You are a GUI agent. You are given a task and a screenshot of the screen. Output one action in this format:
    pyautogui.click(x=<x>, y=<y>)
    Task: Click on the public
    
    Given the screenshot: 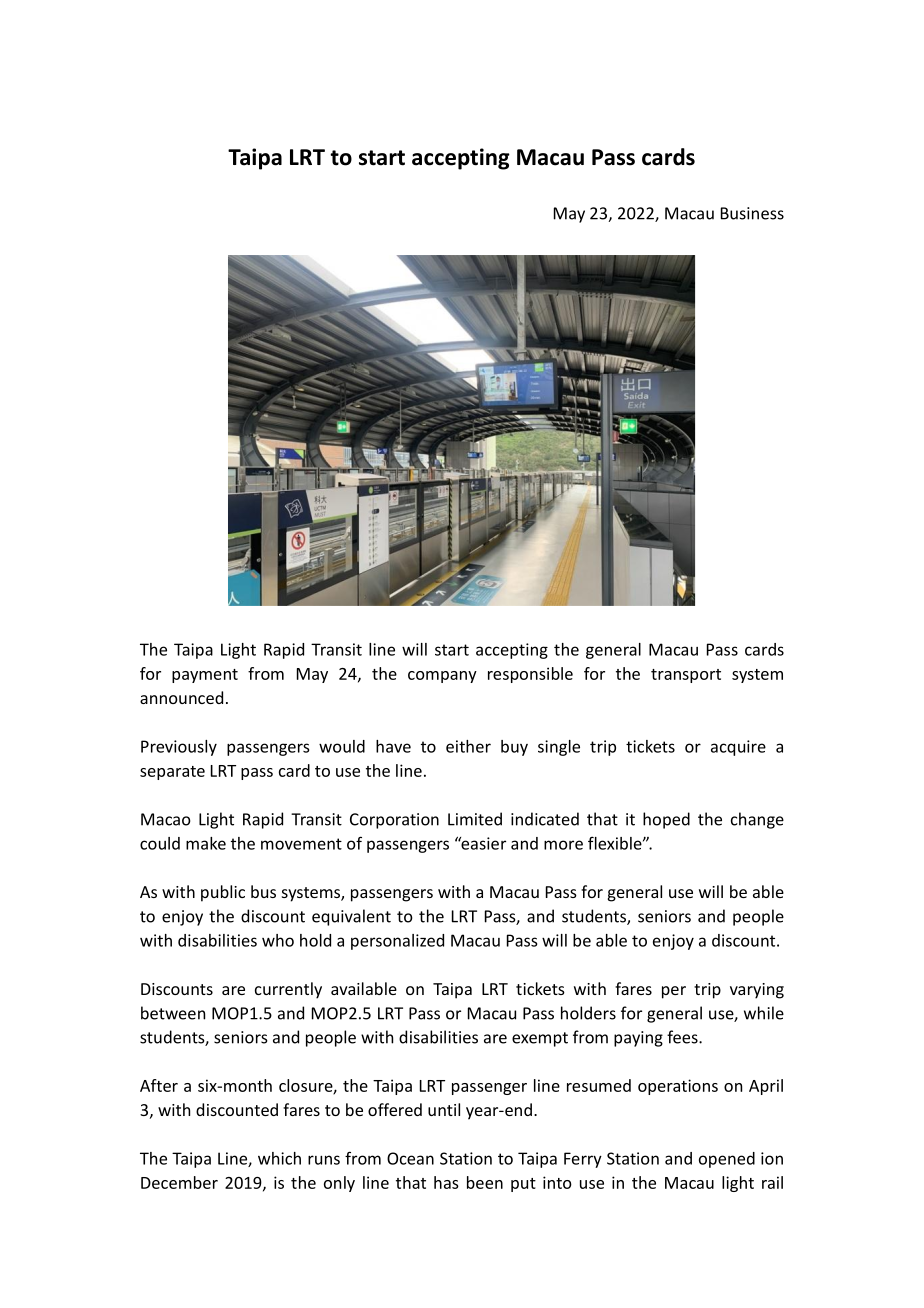 What is the action you would take?
    pyautogui.click(x=223, y=893)
